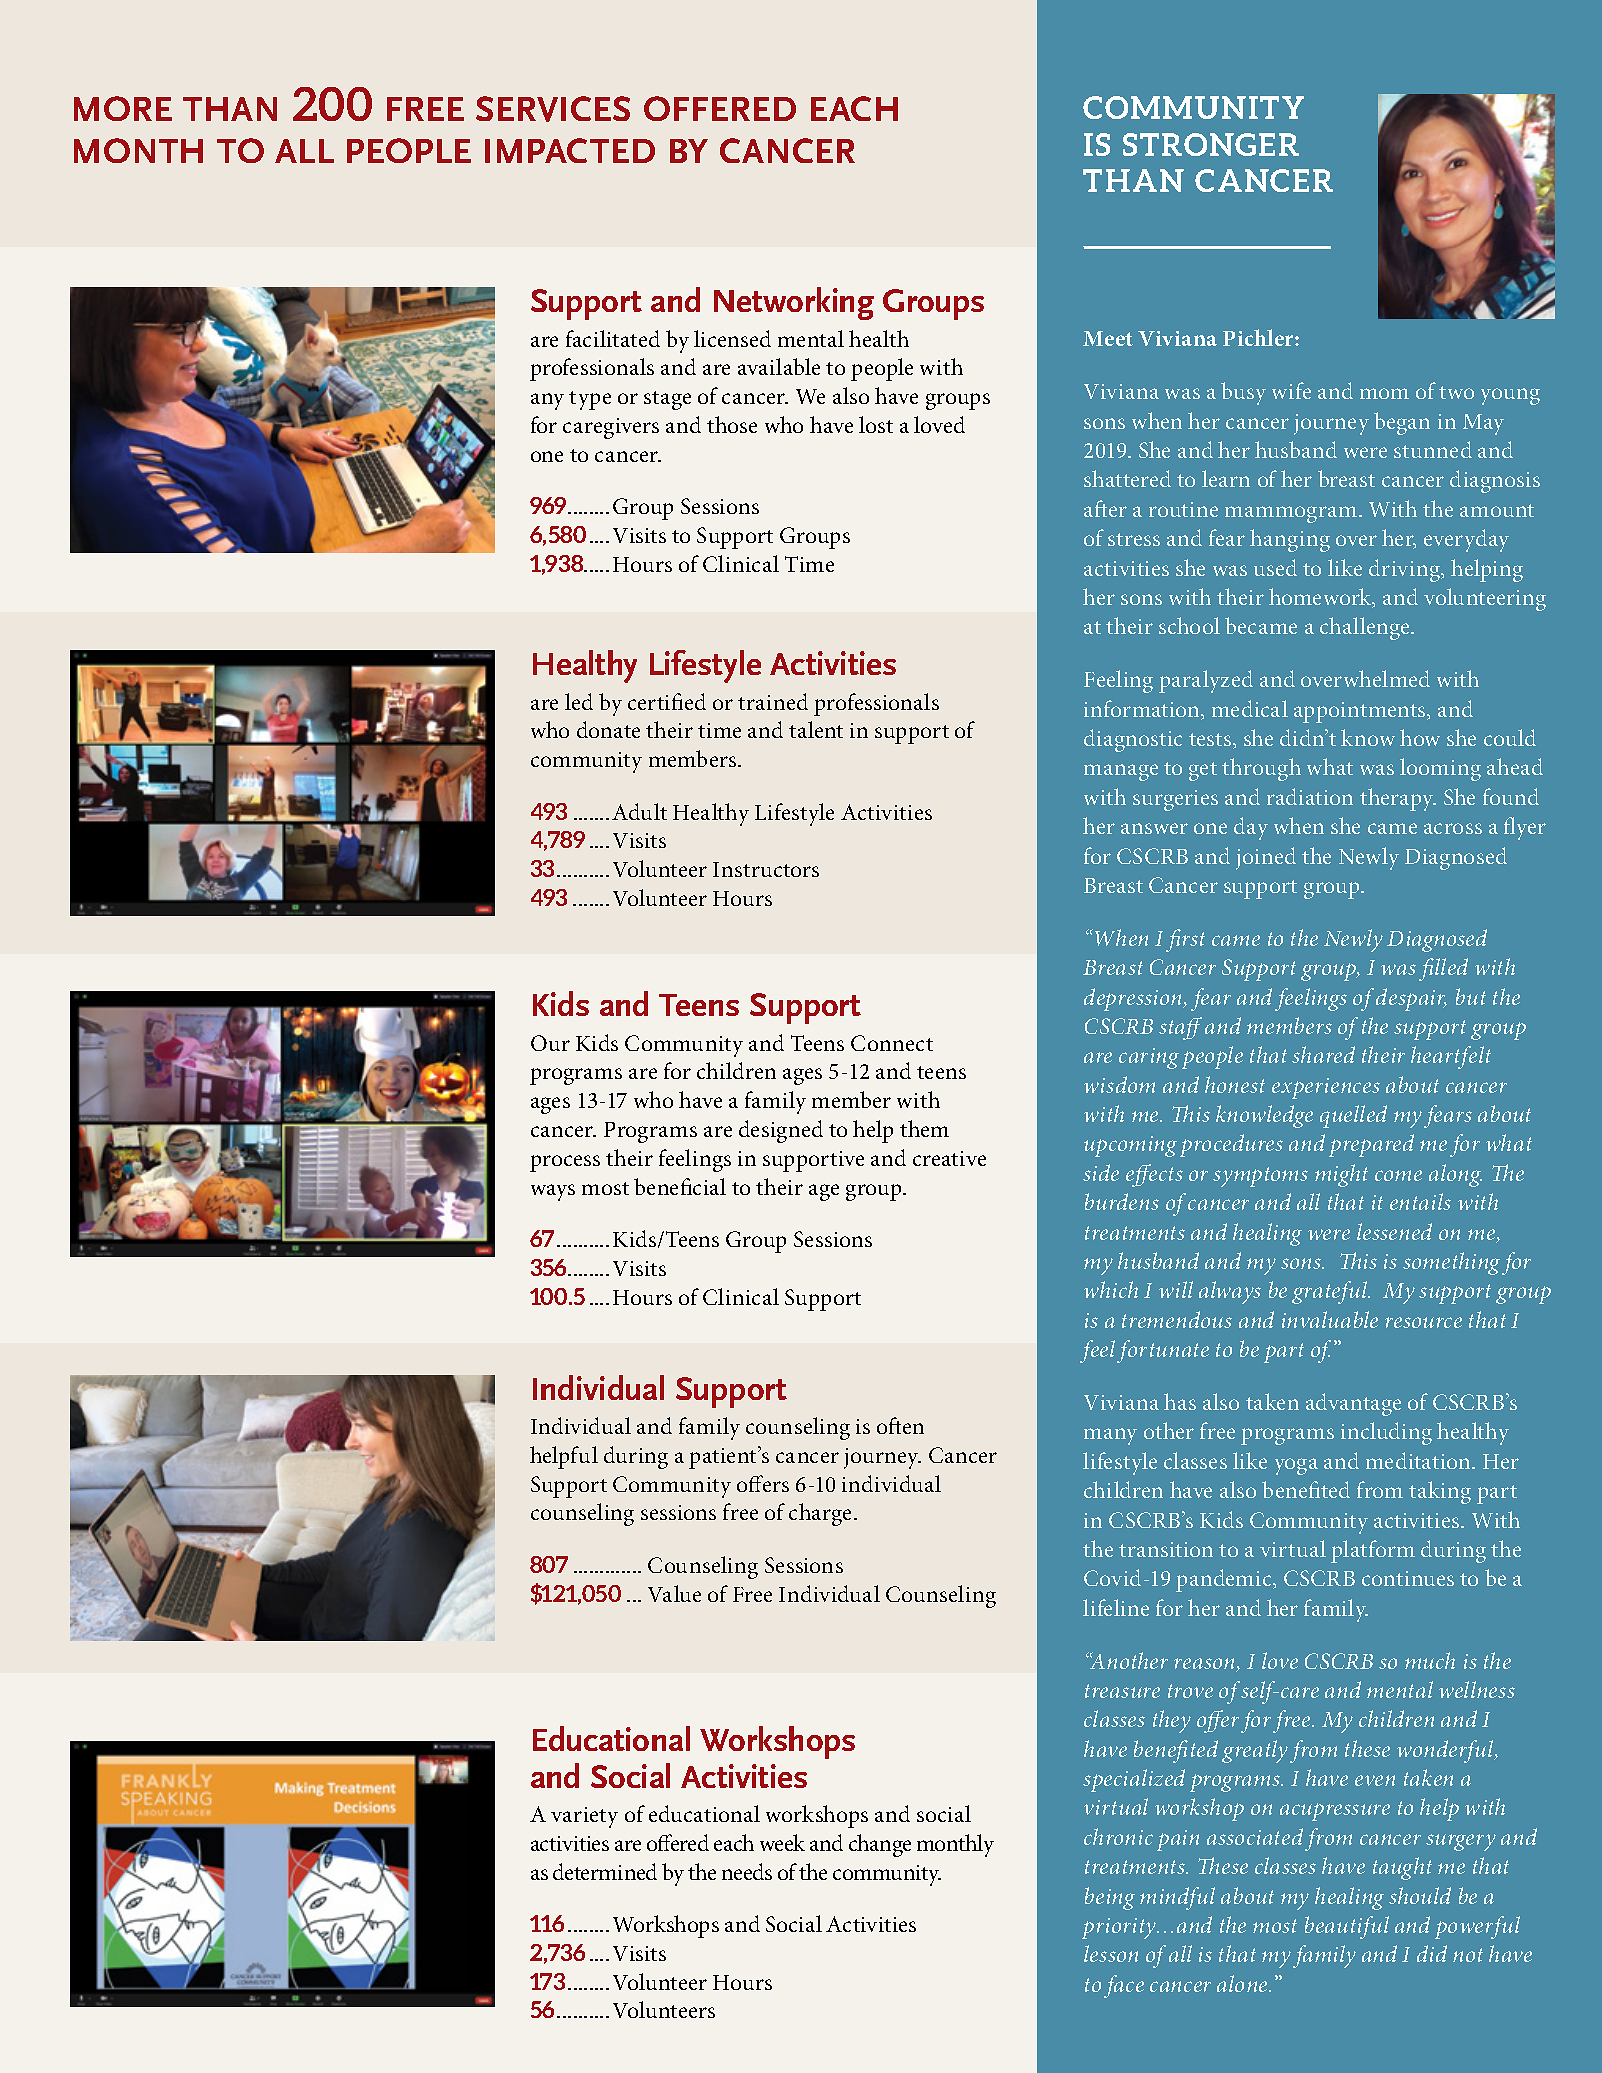 Image resolution: width=1602 pixels, height=2073 pixels. What do you see at coordinates (822, 1514) in the screenshot?
I see `charge` at bounding box center [822, 1514].
